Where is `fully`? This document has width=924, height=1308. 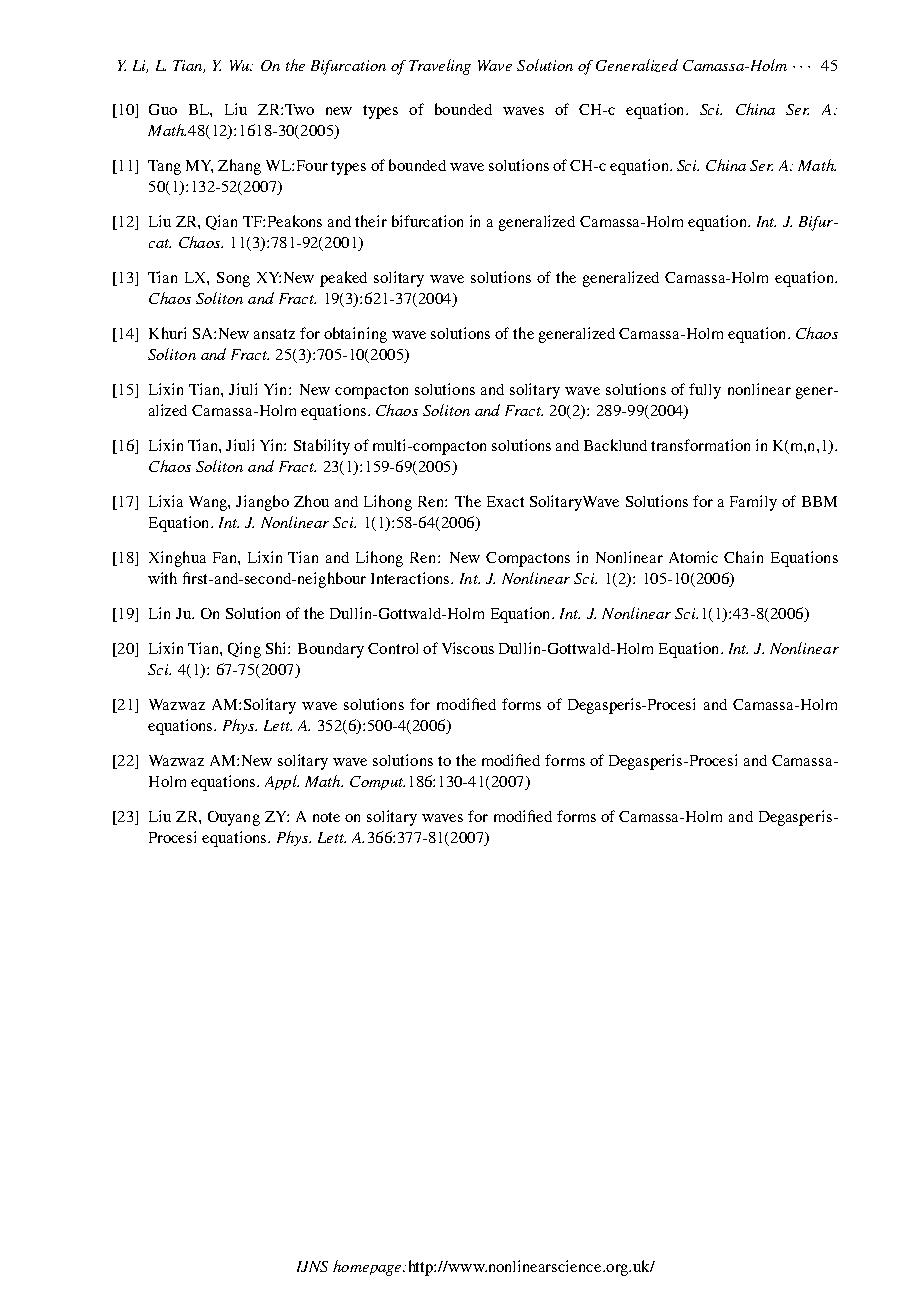
fully is located at coordinates (705, 391).
